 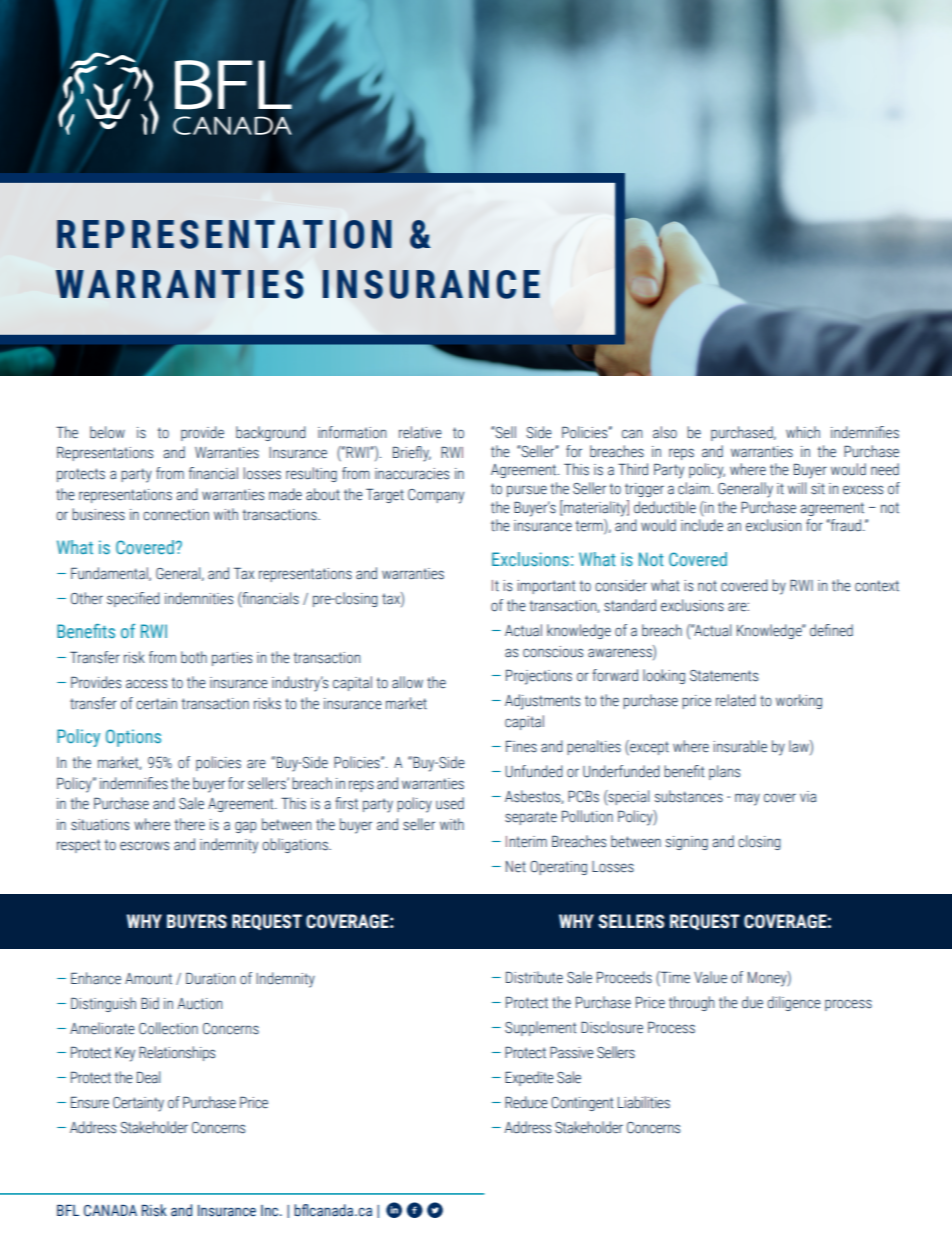 What do you see at coordinates (803, 432) in the page?
I see `which` at bounding box center [803, 432].
